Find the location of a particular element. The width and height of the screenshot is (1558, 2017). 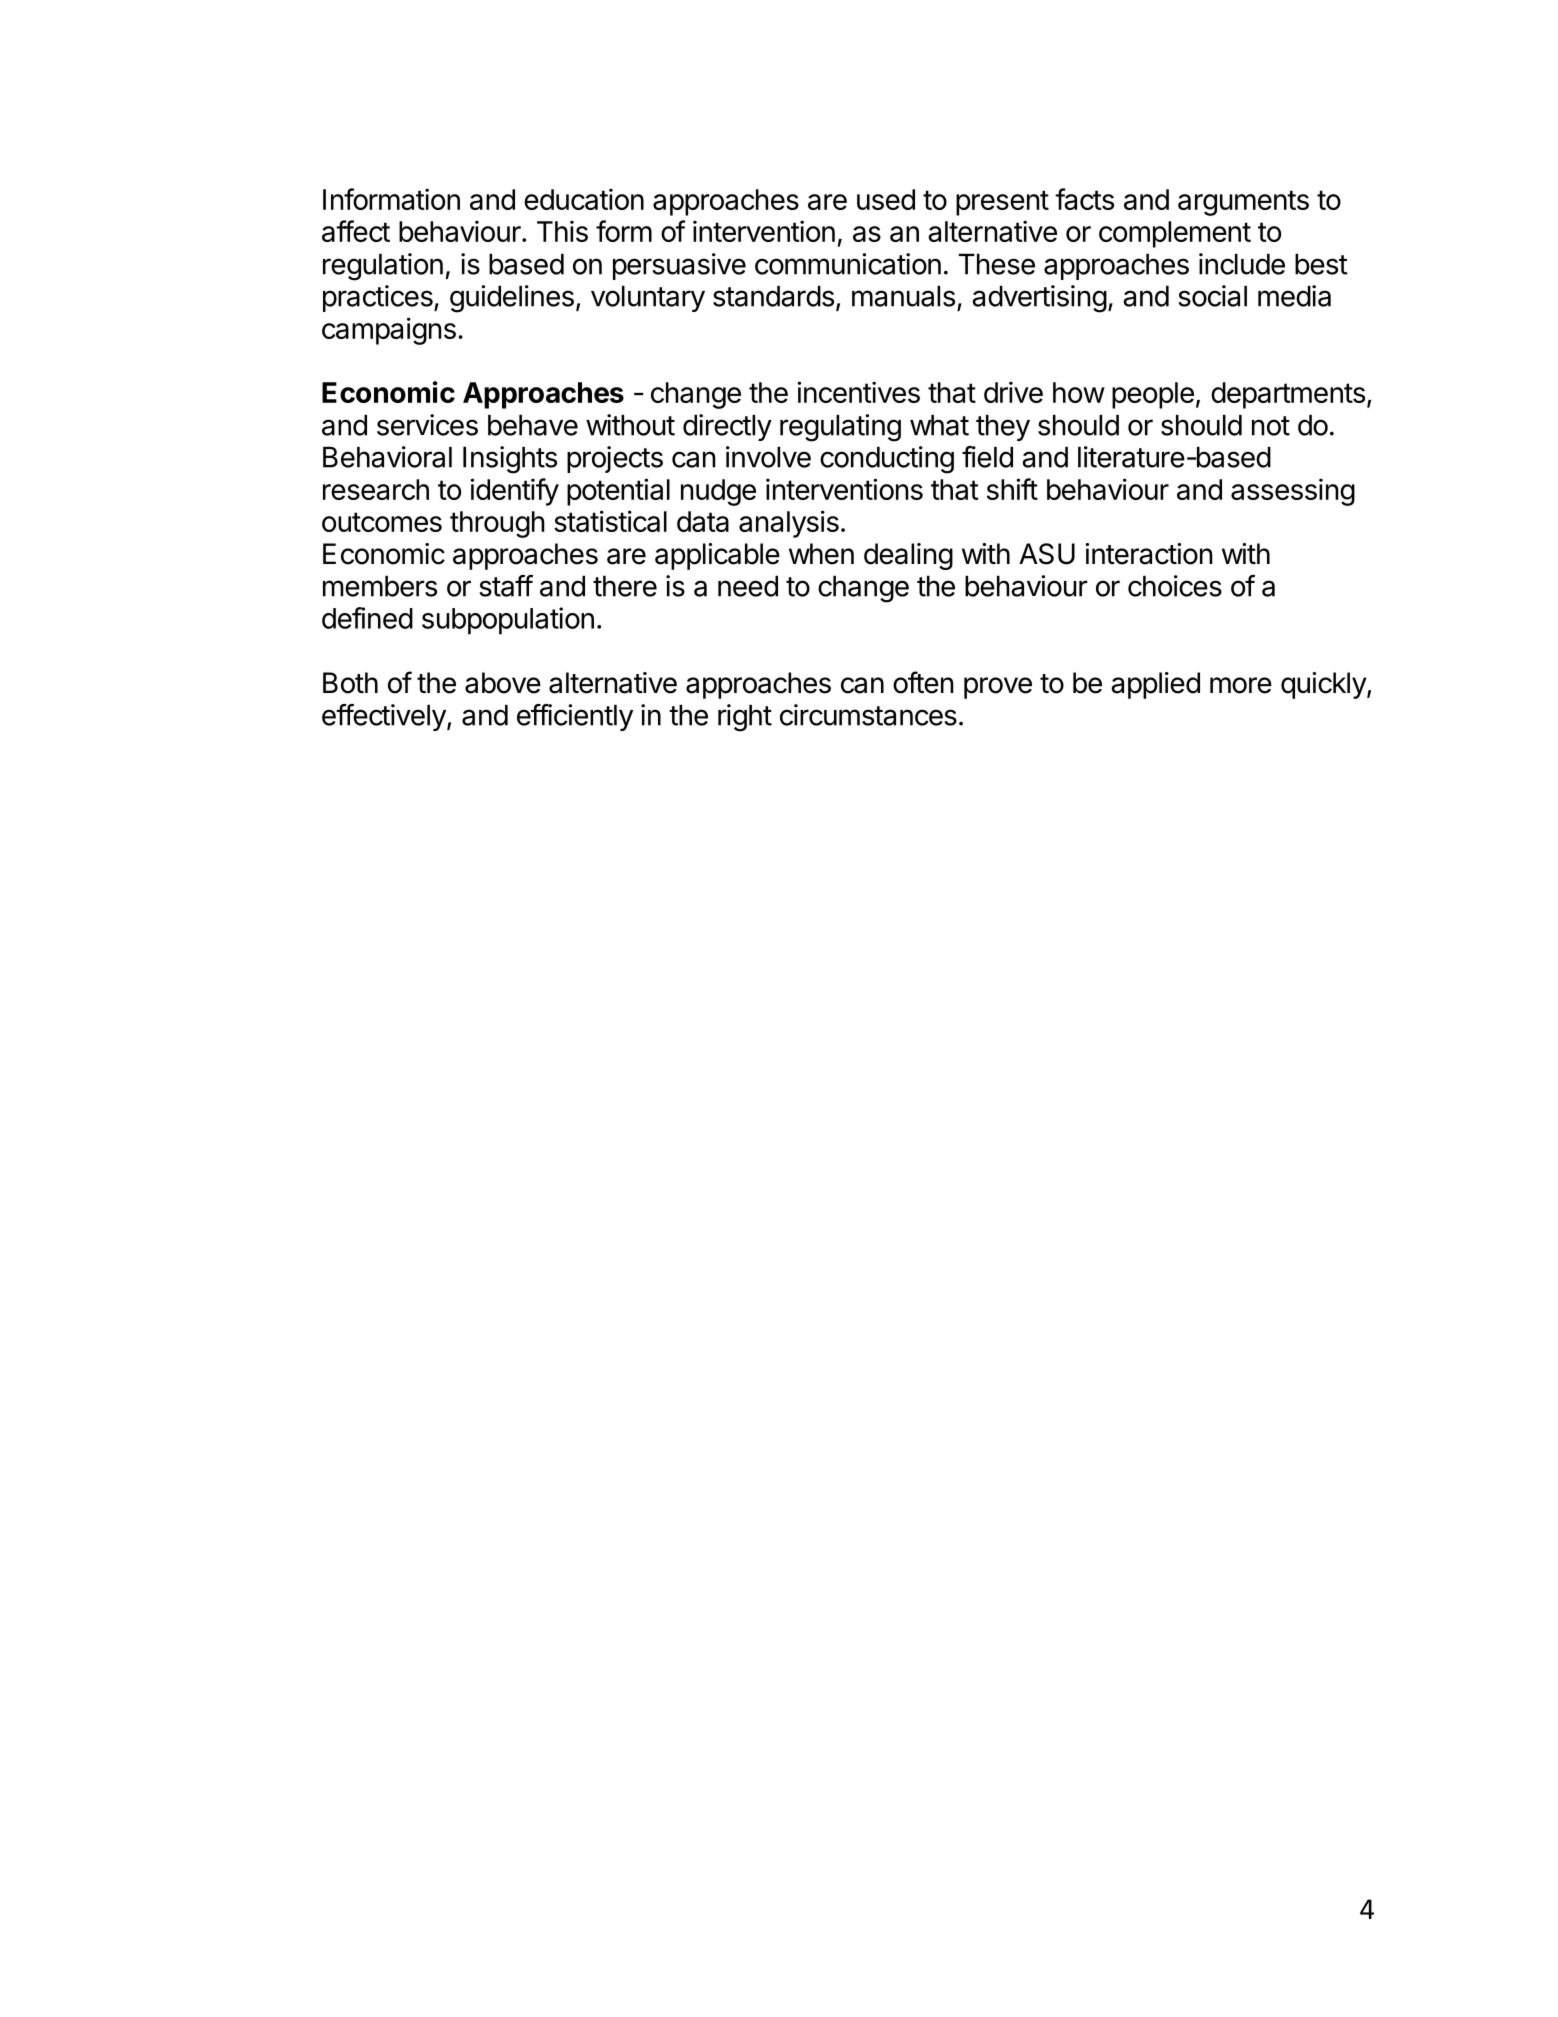

campaigns is located at coordinates (389, 331).
